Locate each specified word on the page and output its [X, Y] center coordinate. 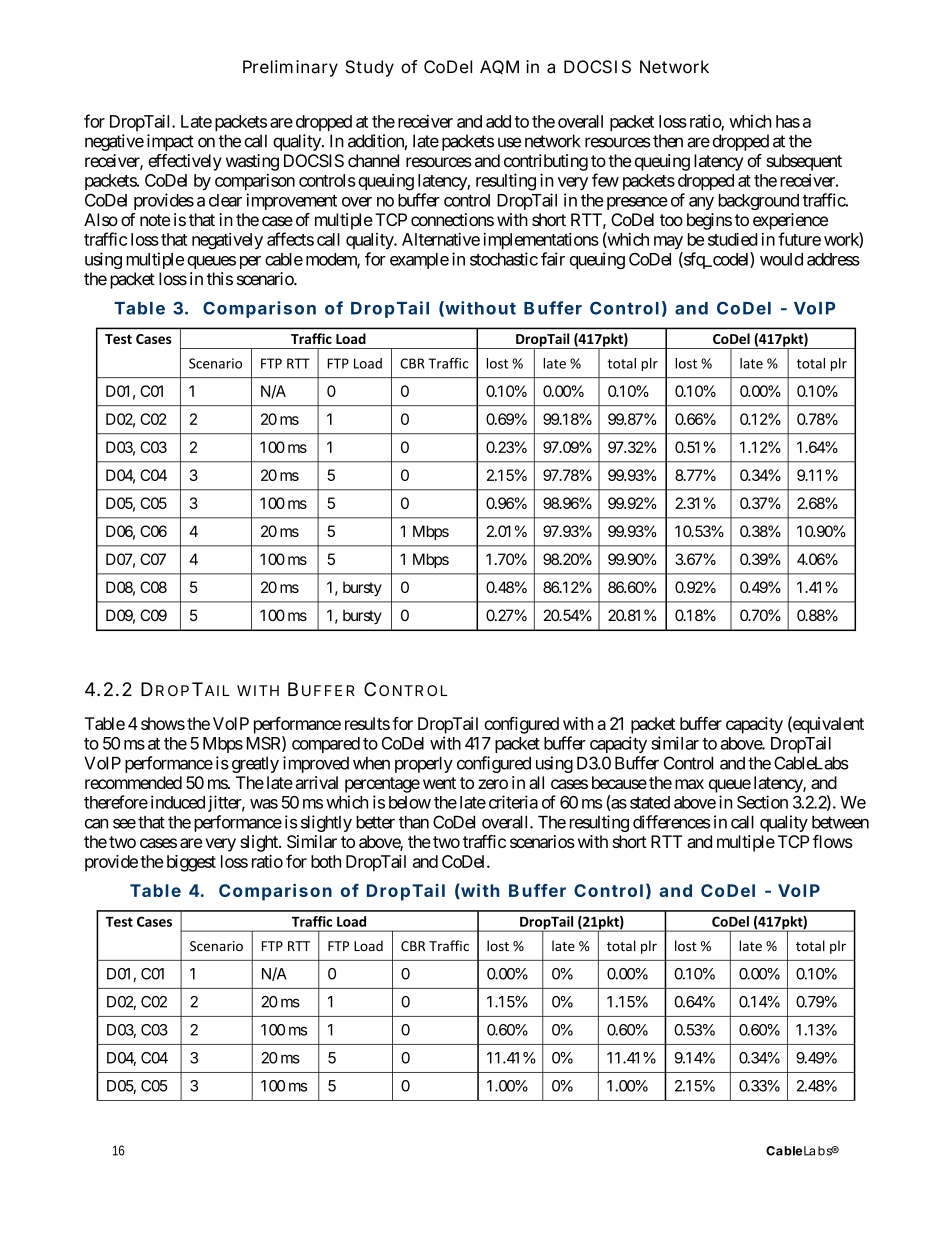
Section [762, 802]
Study [369, 68]
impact [170, 142]
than [414, 822]
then [668, 141]
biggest [191, 863]
